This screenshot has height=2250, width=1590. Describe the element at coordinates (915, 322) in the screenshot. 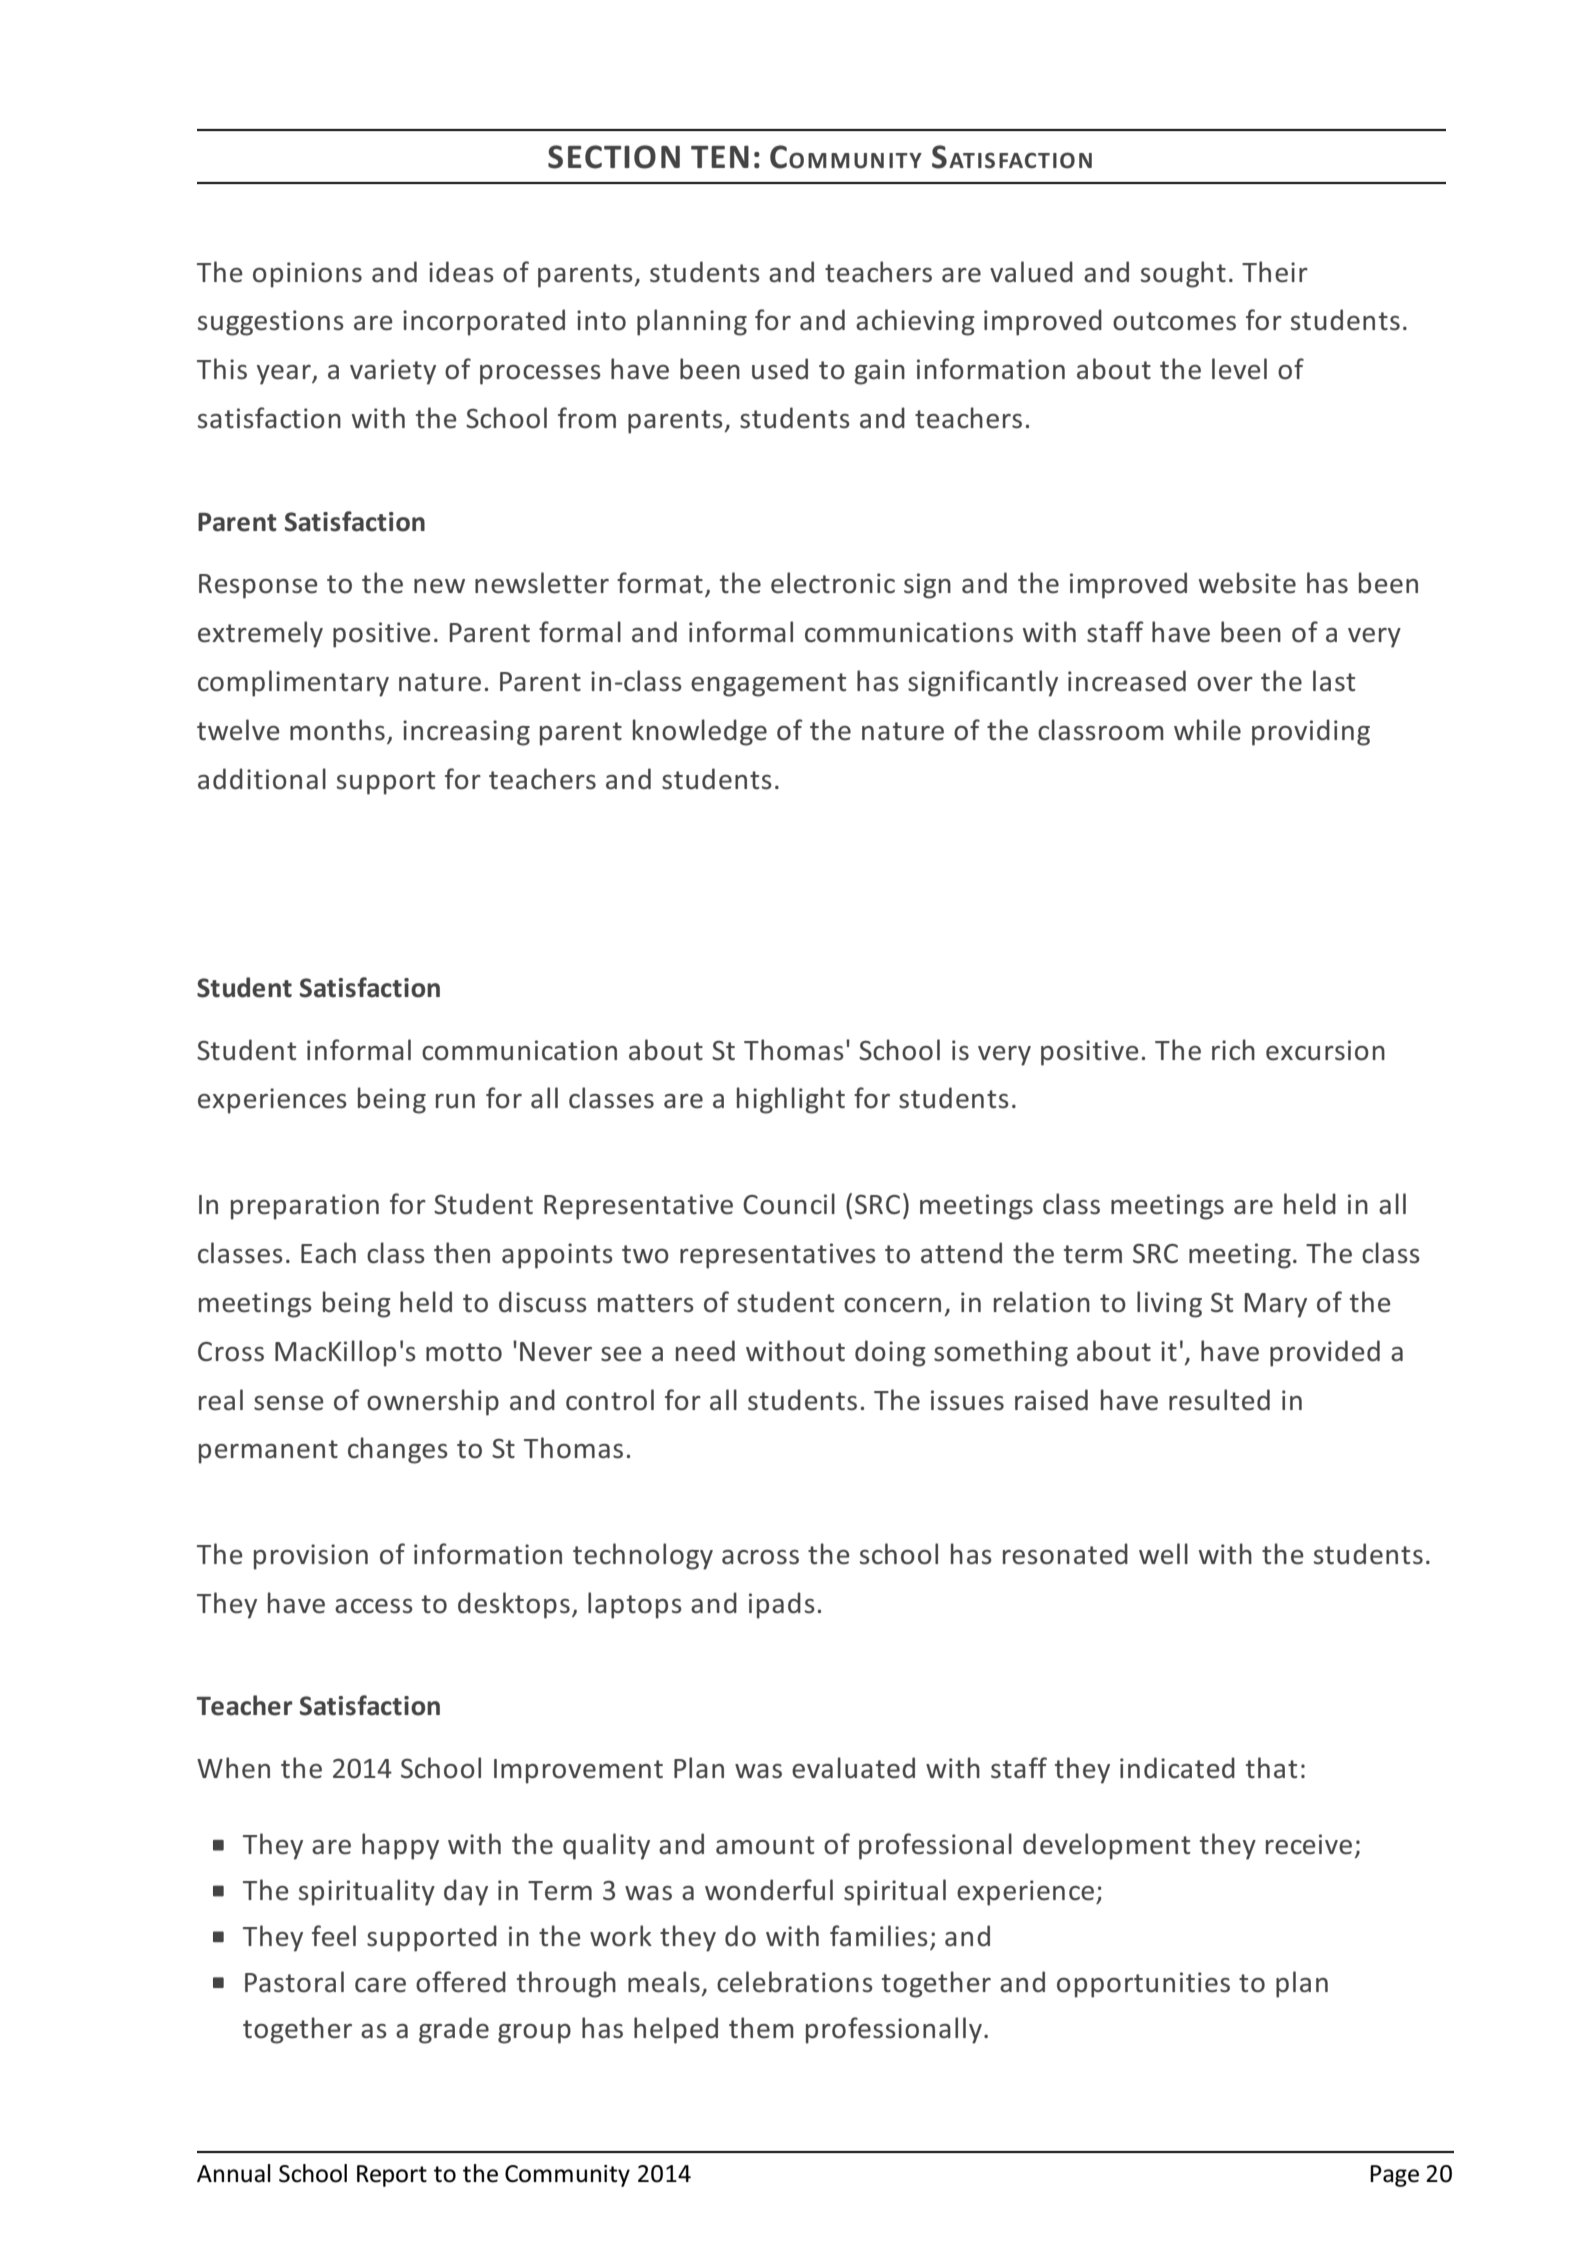

I see `achieving` at that location.
